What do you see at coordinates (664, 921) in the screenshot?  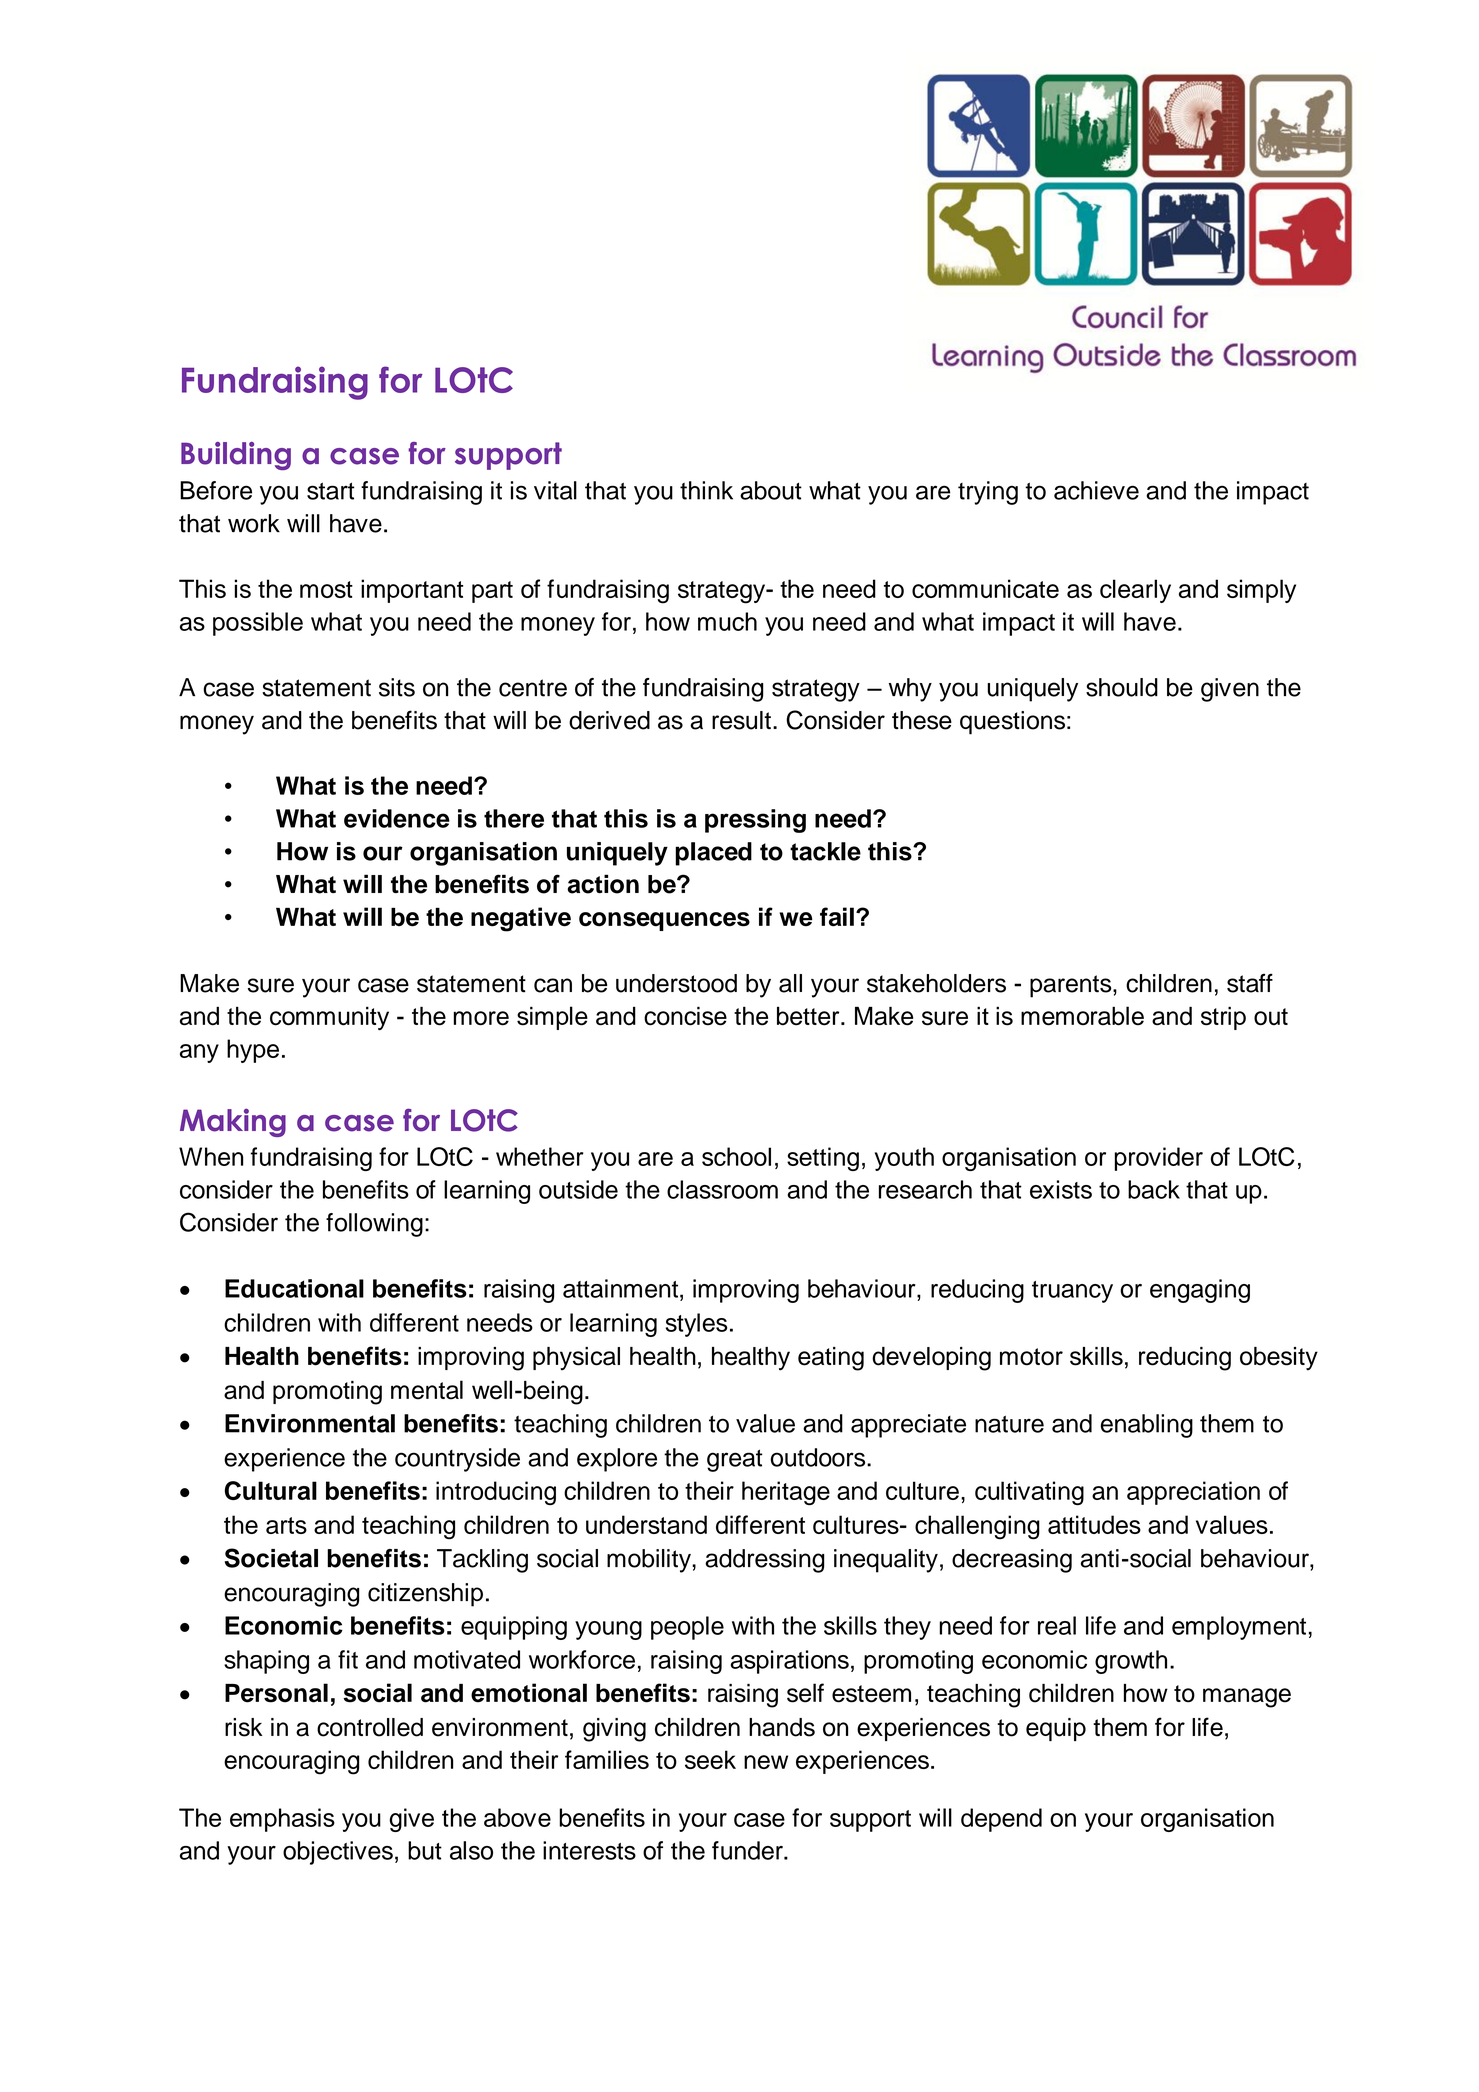 I see `consequences` at bounding box center [664, 921].
